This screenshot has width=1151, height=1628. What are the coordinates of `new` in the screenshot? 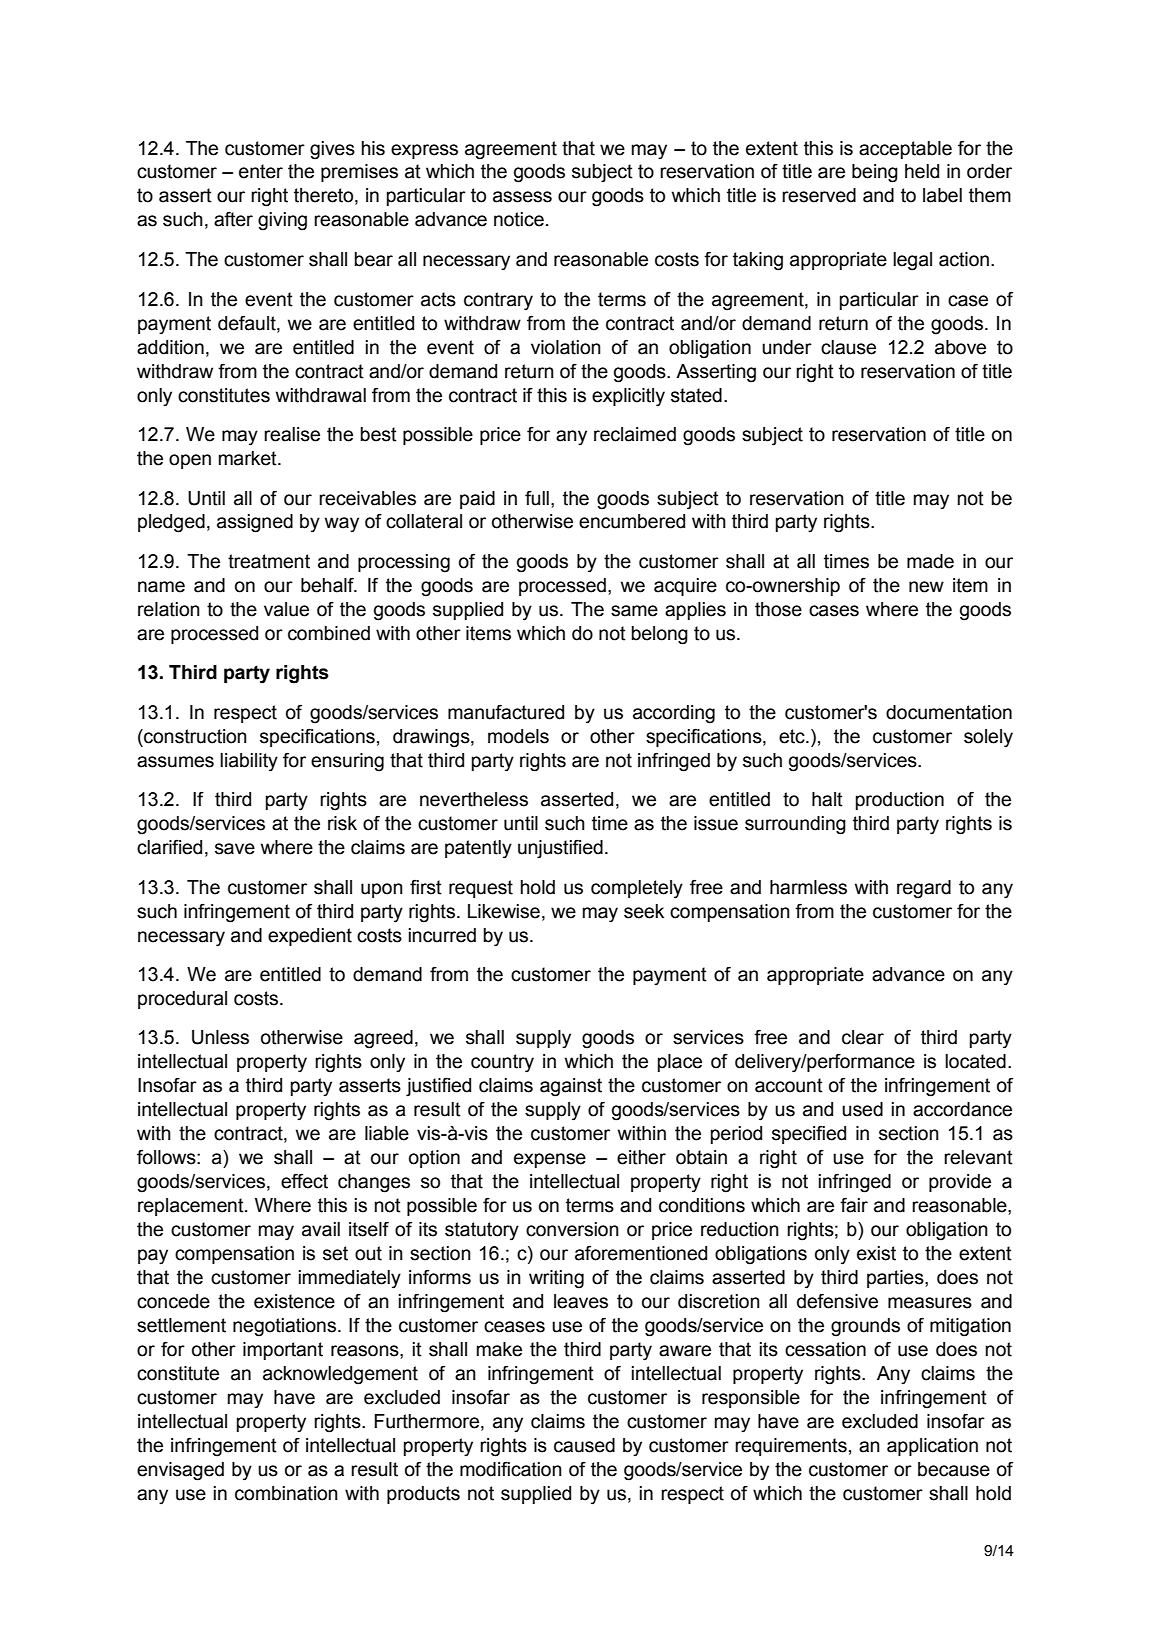 It's located at (926, 587).
